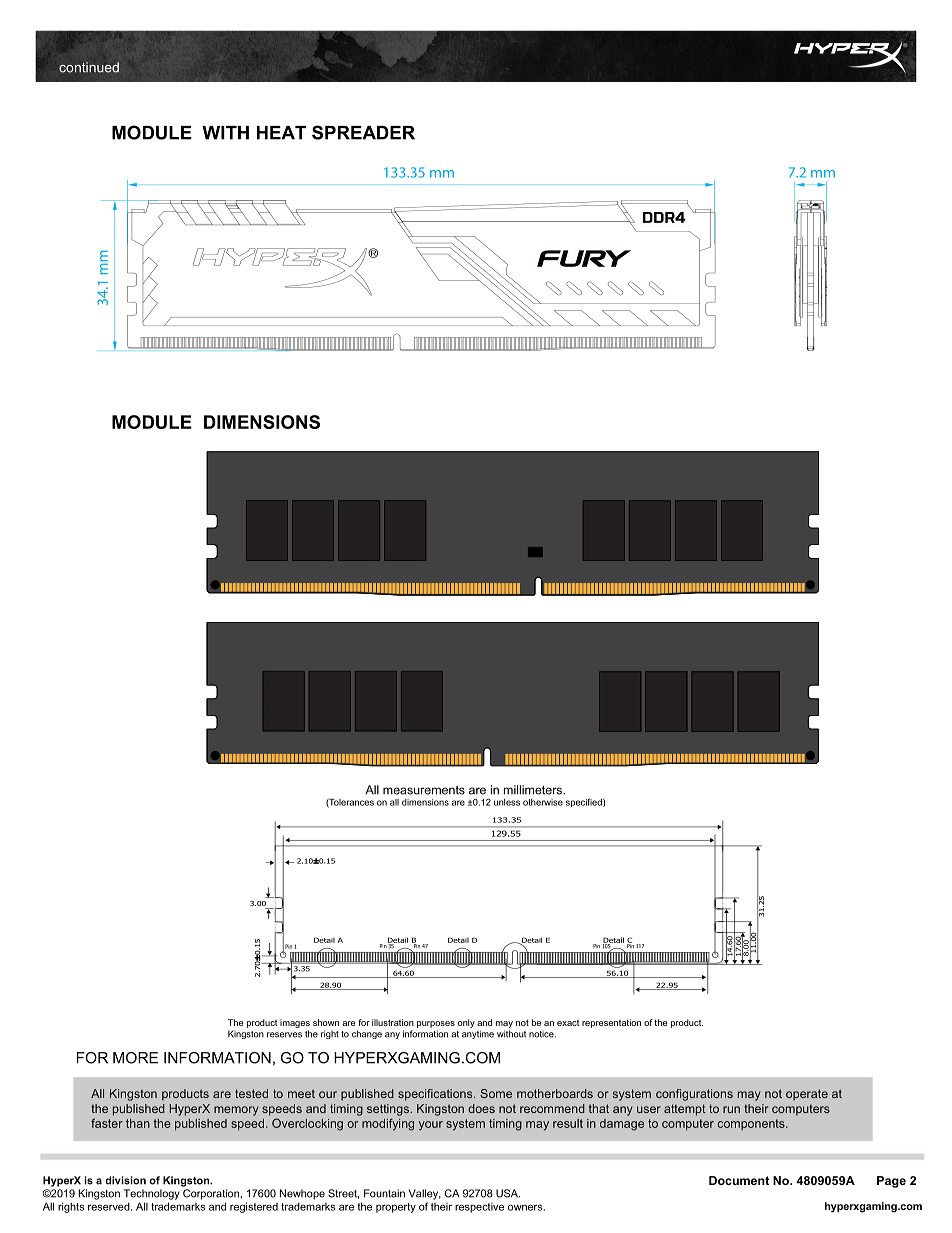  What do you see at coordinates (363, 132) in the page?
I see `SPREADER` at bounding box center [363, 132].
